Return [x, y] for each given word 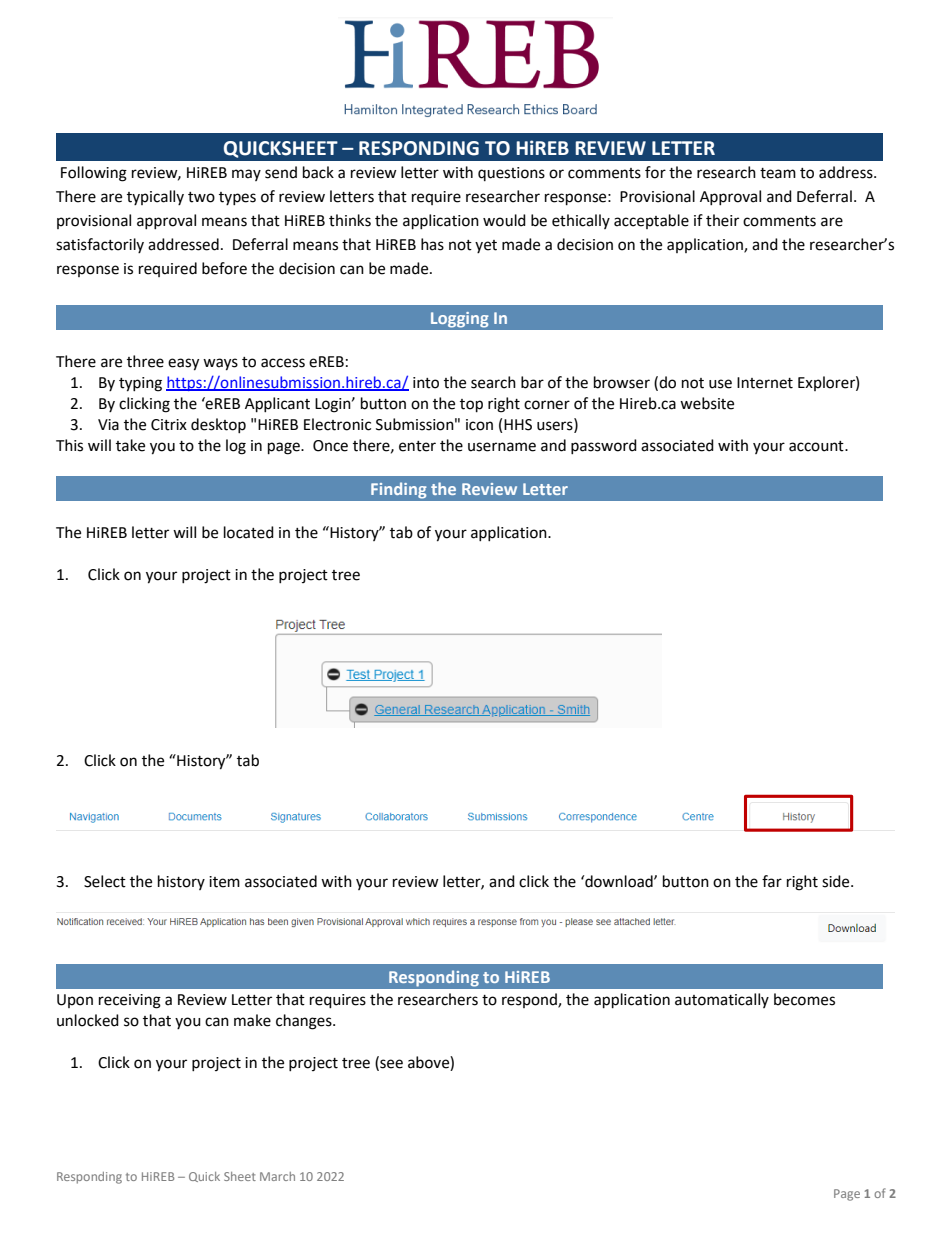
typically [155, 197]
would [504, 220]
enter [417, 446]
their [722, 220]
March [277, 1176]
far [772, 881]
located [249, 532]
